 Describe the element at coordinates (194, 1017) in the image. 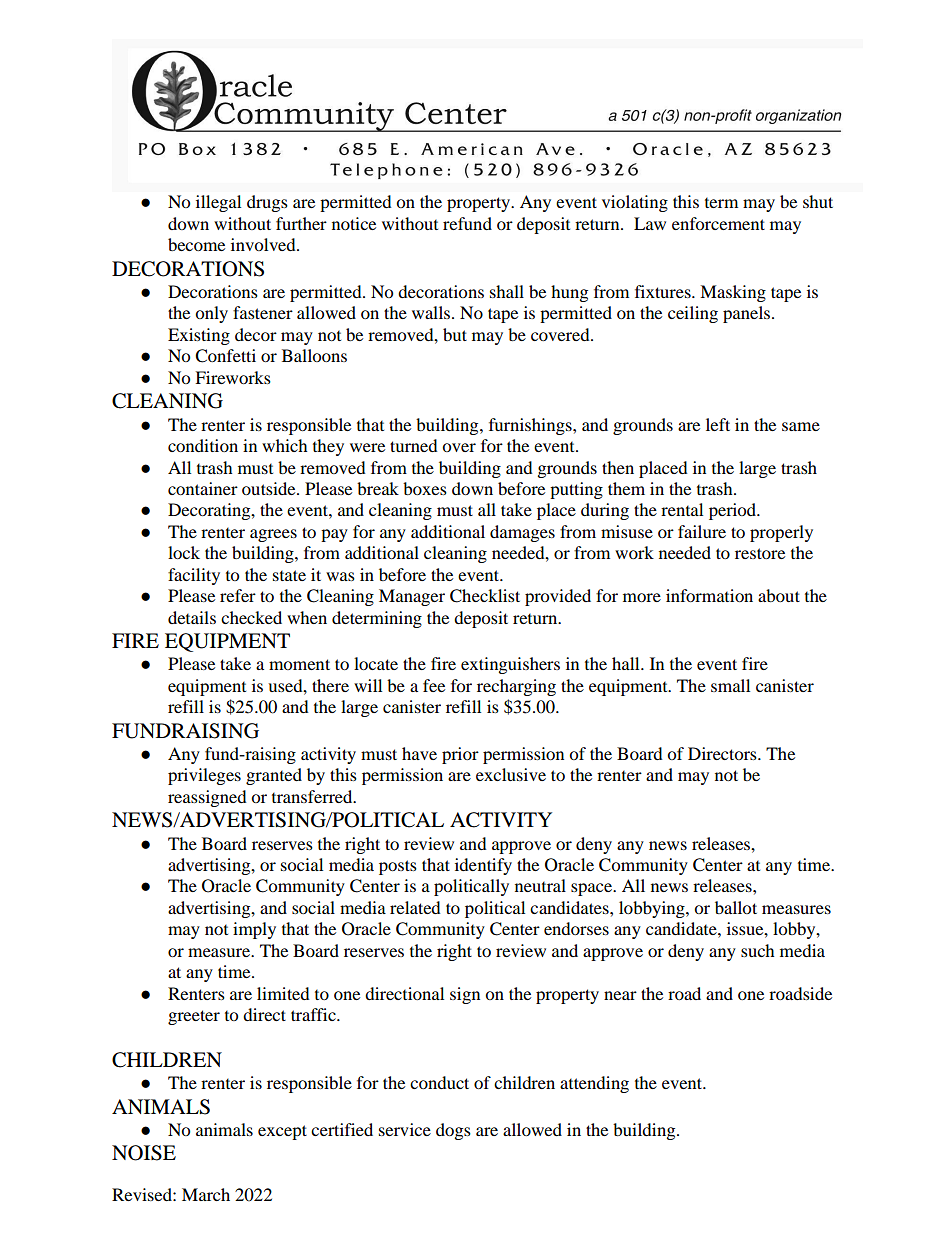

I see `greeter` at that location.
